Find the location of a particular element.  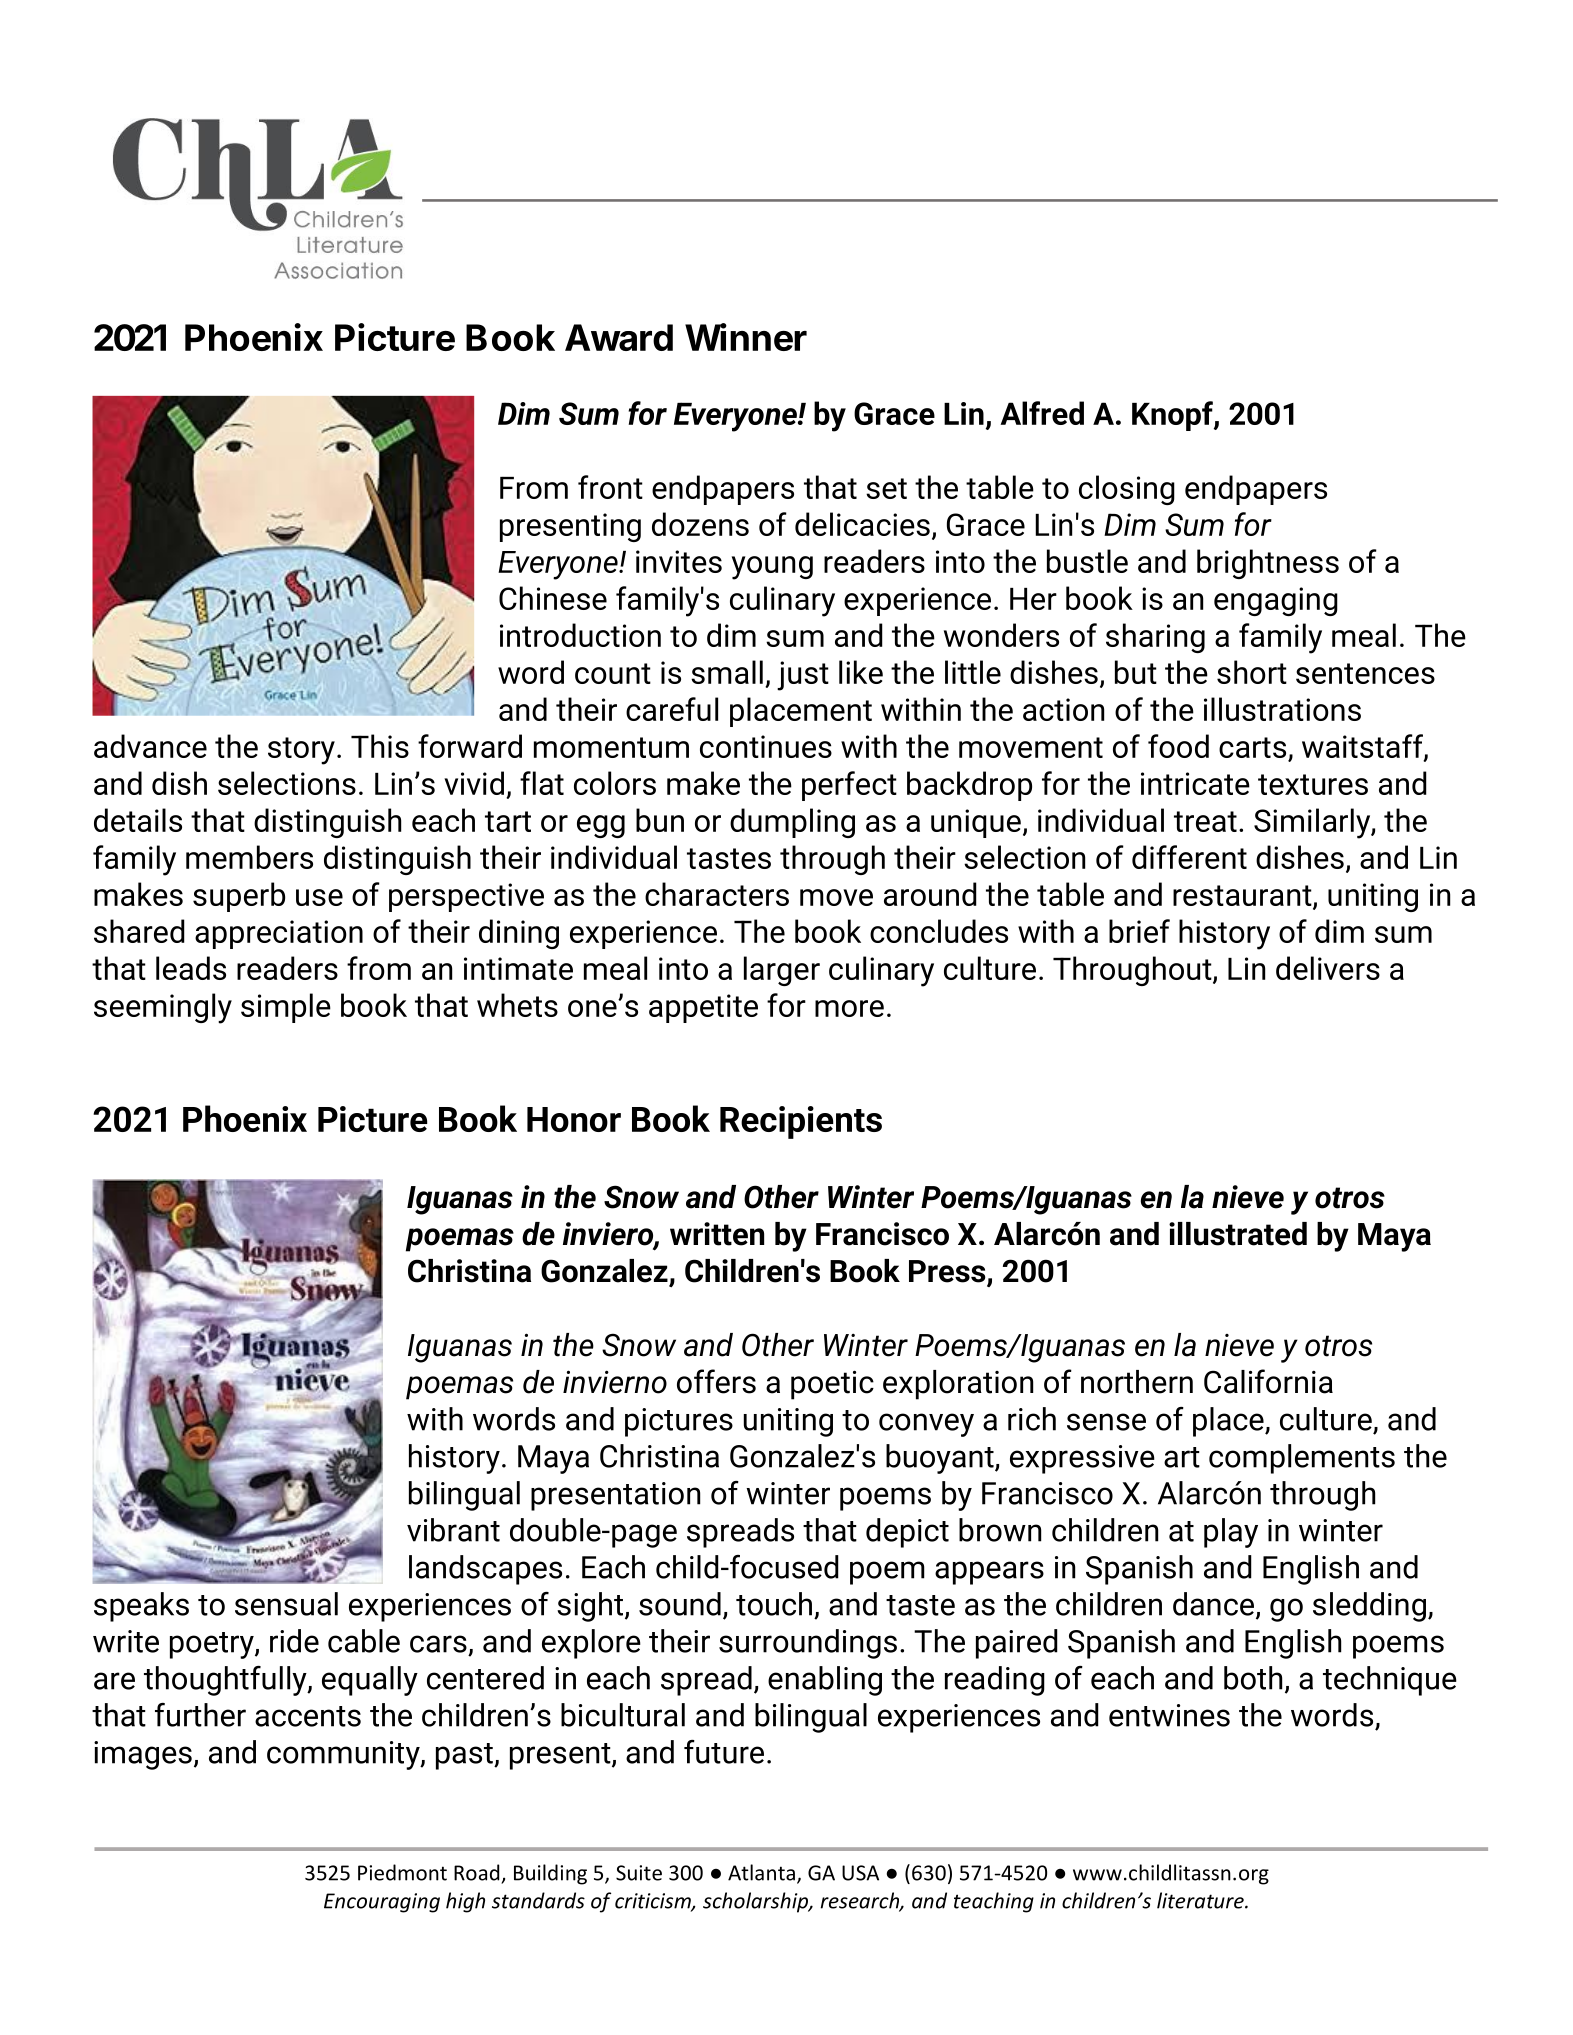

offers is located at coordinates (716, 1381).
